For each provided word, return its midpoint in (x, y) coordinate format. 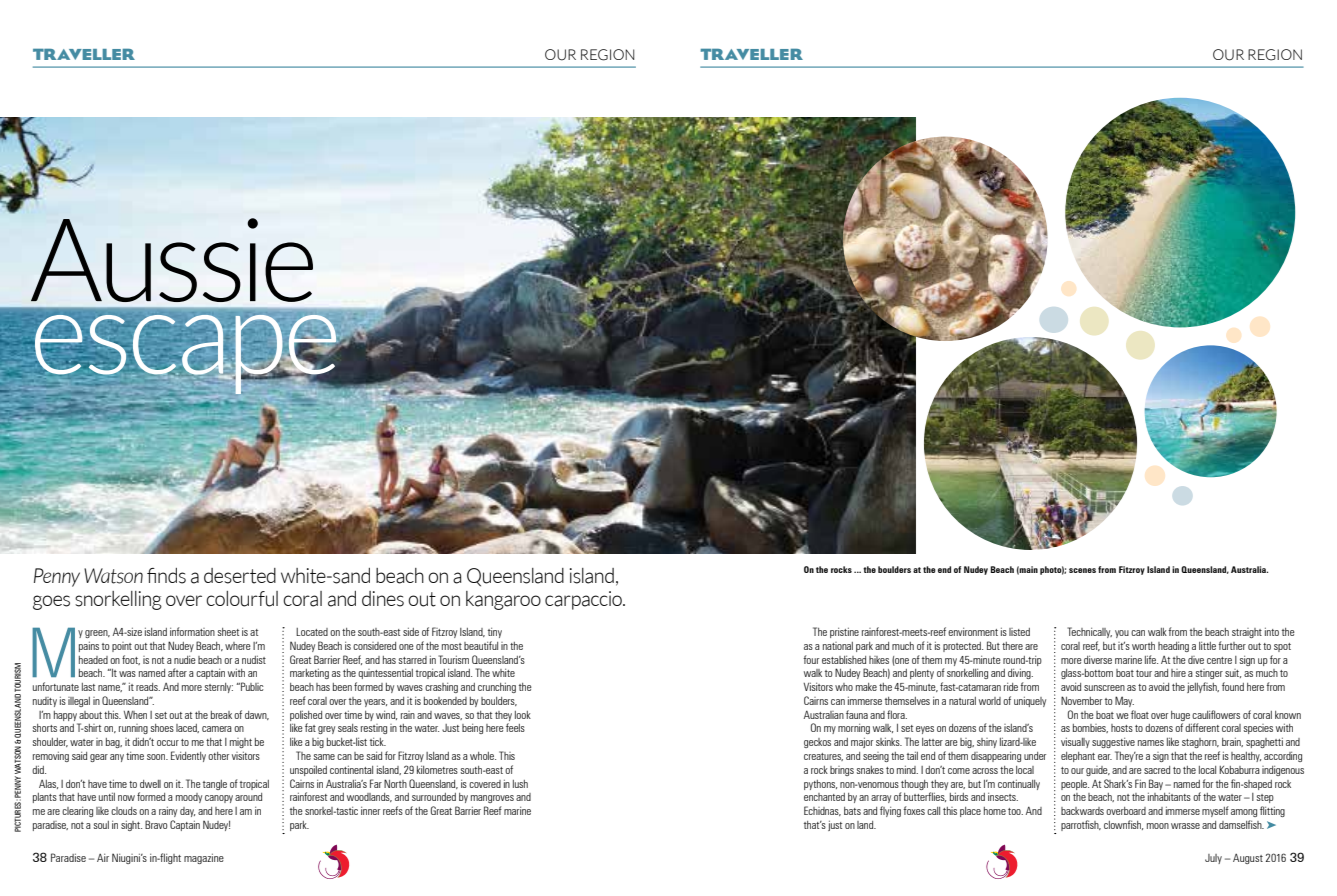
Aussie (172, 260)
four (811, 659)
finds (166, 576)
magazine (204, 859)
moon (1158, 826)
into (1272, 632)
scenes (1082, 570)
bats (852, 811)
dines (383, 599)
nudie (185, 660)
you (1122, 634)
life (1151, 659)
